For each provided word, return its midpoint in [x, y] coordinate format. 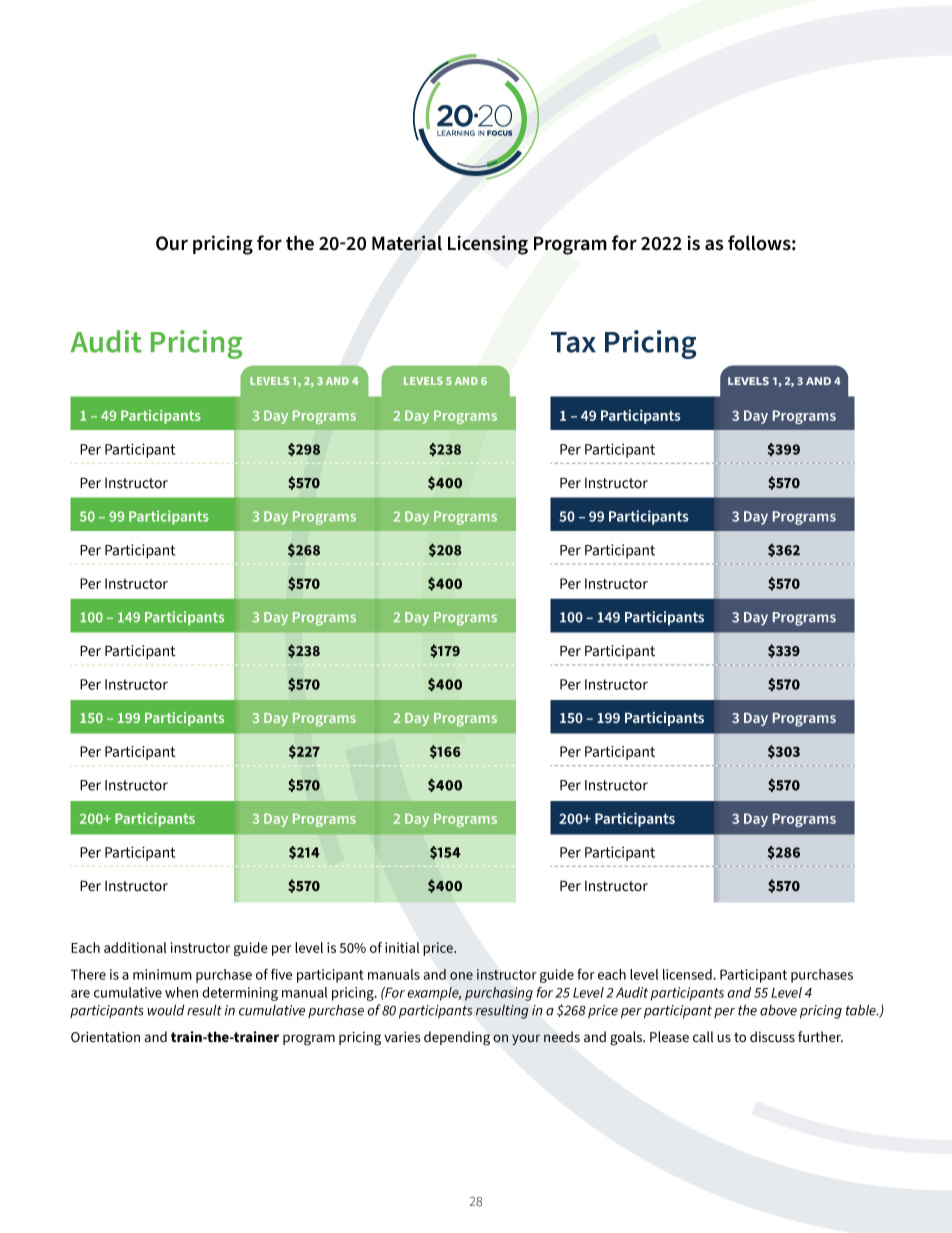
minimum [162, 974]
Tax [573, 342]
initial [402, 947]
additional [135, 947]
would [166, 1010]
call [703, 1037]
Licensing [488, 245]
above [778, 1010]
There [88, 974]
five [281, 974]
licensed [687, 974]
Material [407, 243]
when [181, 992]
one [461, 976]
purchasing [499, 994]
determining [240, 994]
